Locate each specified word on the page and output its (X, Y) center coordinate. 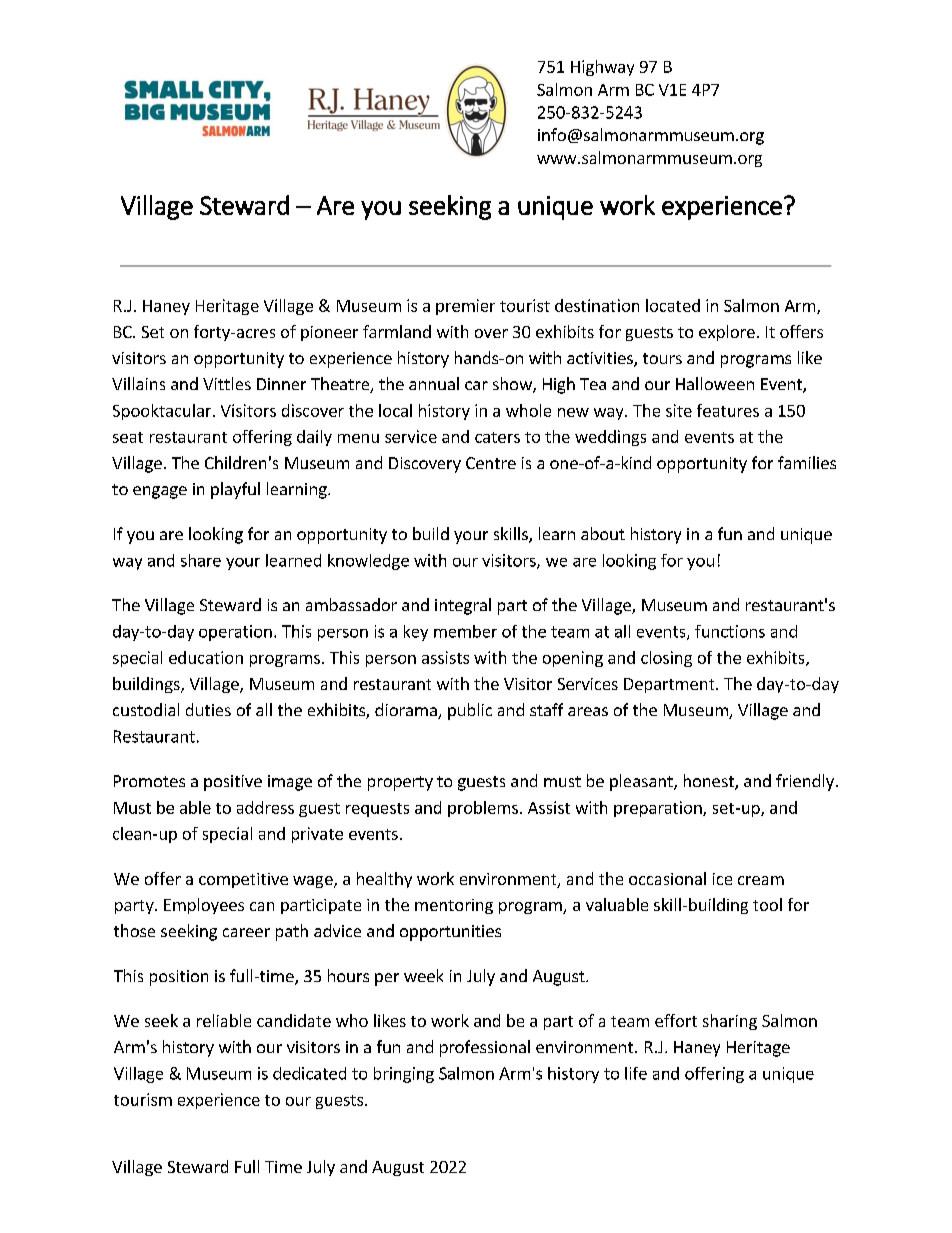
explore (727, 333)
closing (666, 659)
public (470, 711)
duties (208, 709)
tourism (143, 1099)
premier (465, 307)
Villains (138, 383)
